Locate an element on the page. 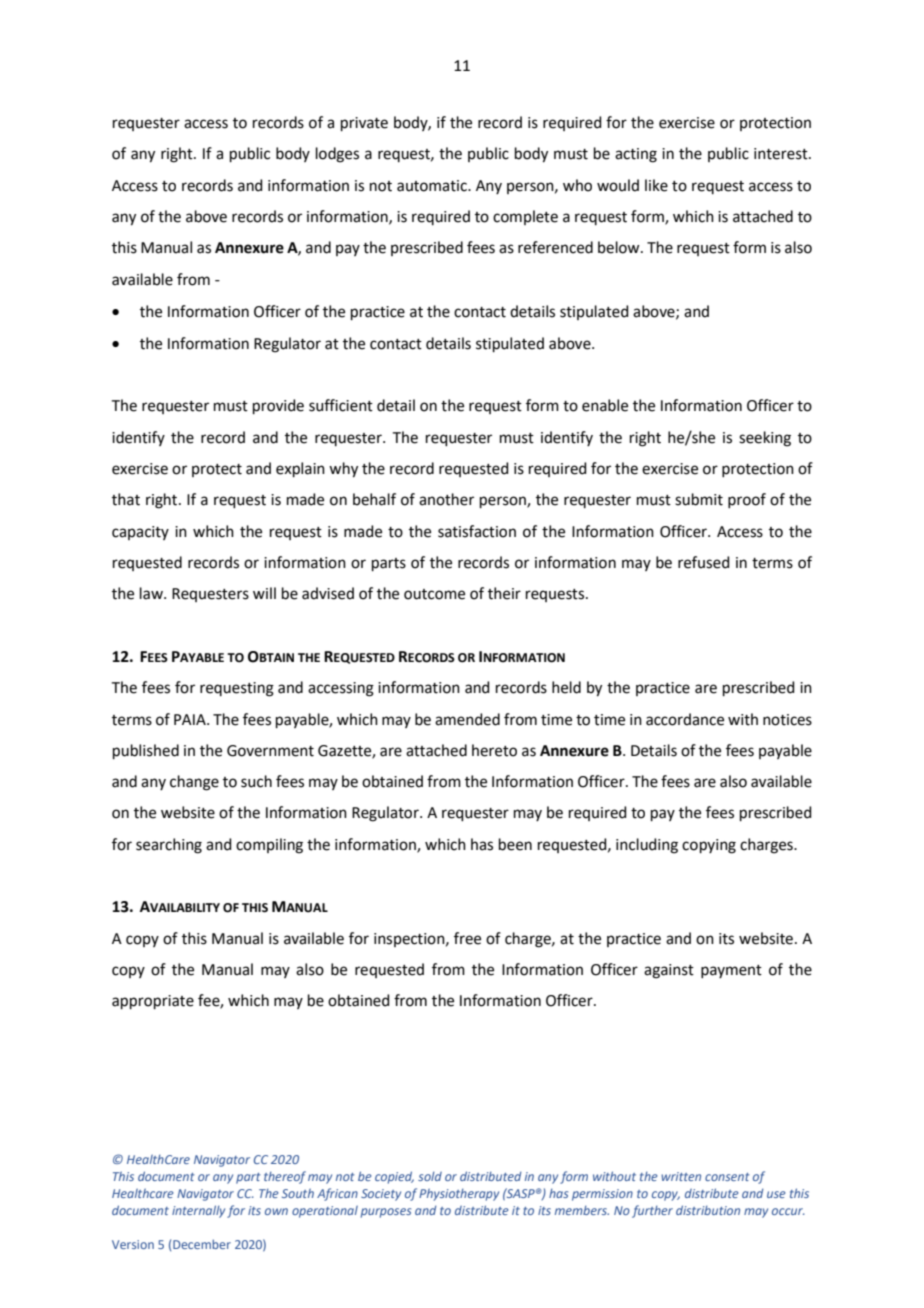  another is located at coordinates (446, 499).
